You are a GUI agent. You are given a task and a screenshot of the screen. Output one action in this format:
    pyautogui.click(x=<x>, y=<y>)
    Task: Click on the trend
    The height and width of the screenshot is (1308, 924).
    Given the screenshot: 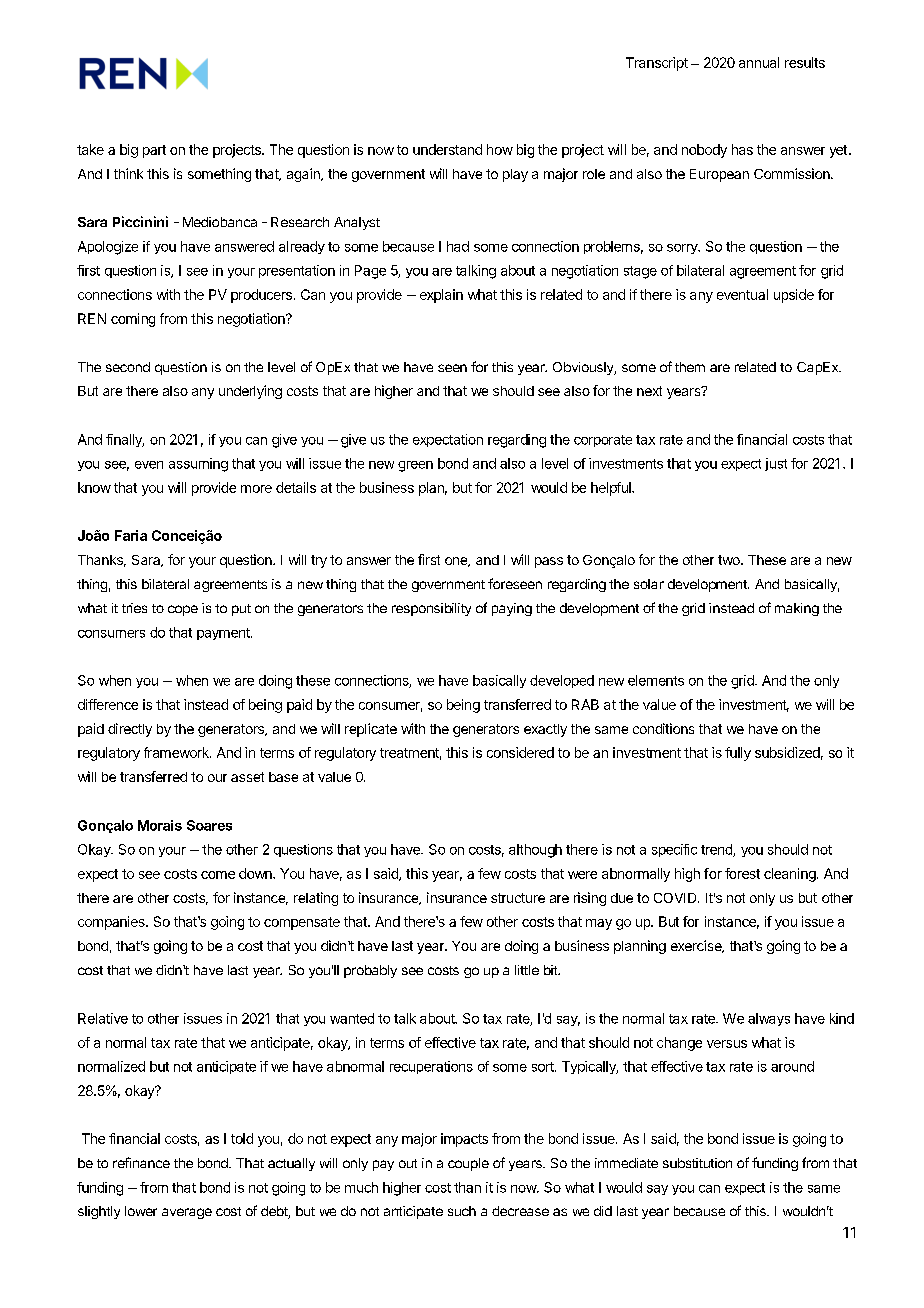 What is the action you would take?
    pyautogui.click(x=717, y=850)
